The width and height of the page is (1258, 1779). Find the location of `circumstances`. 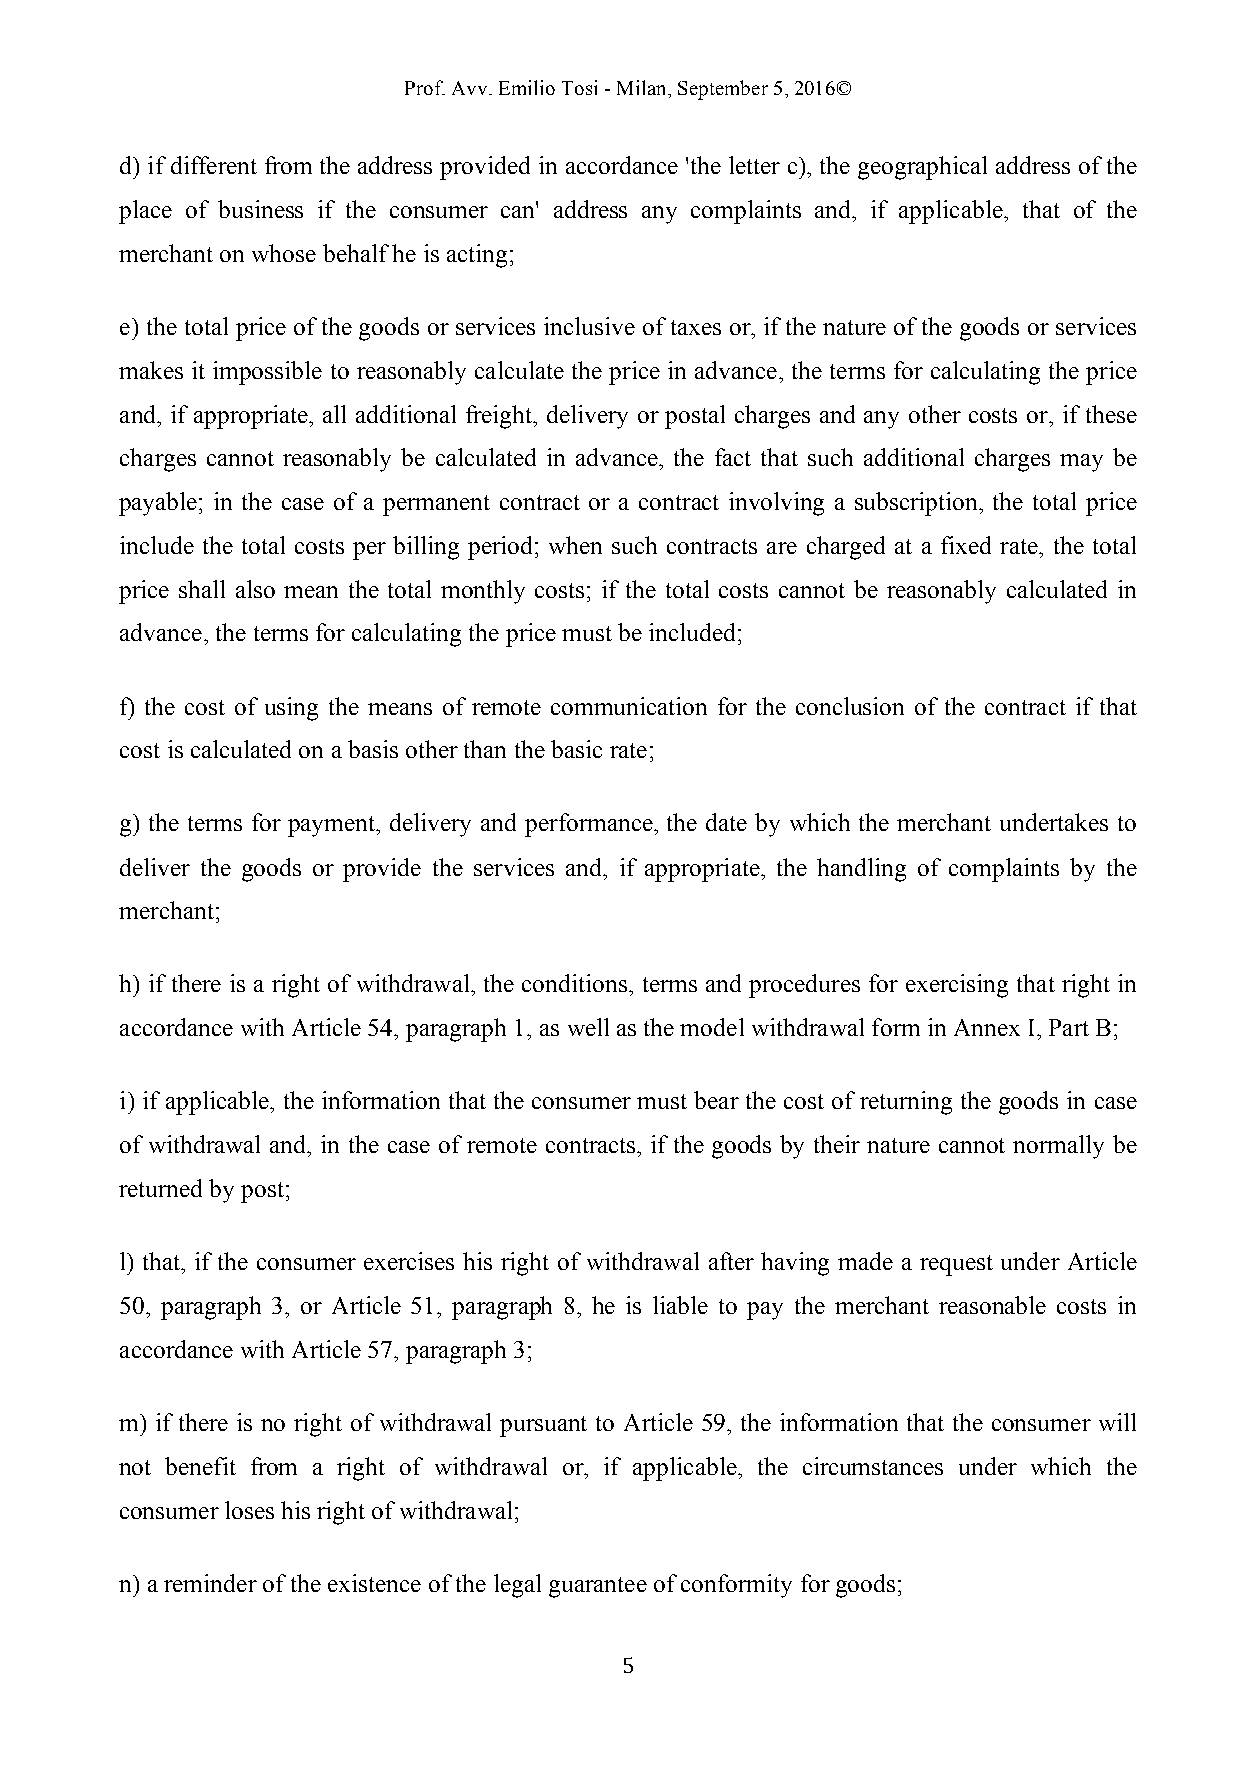

circumstances is located at coordinates (873, 1466).
